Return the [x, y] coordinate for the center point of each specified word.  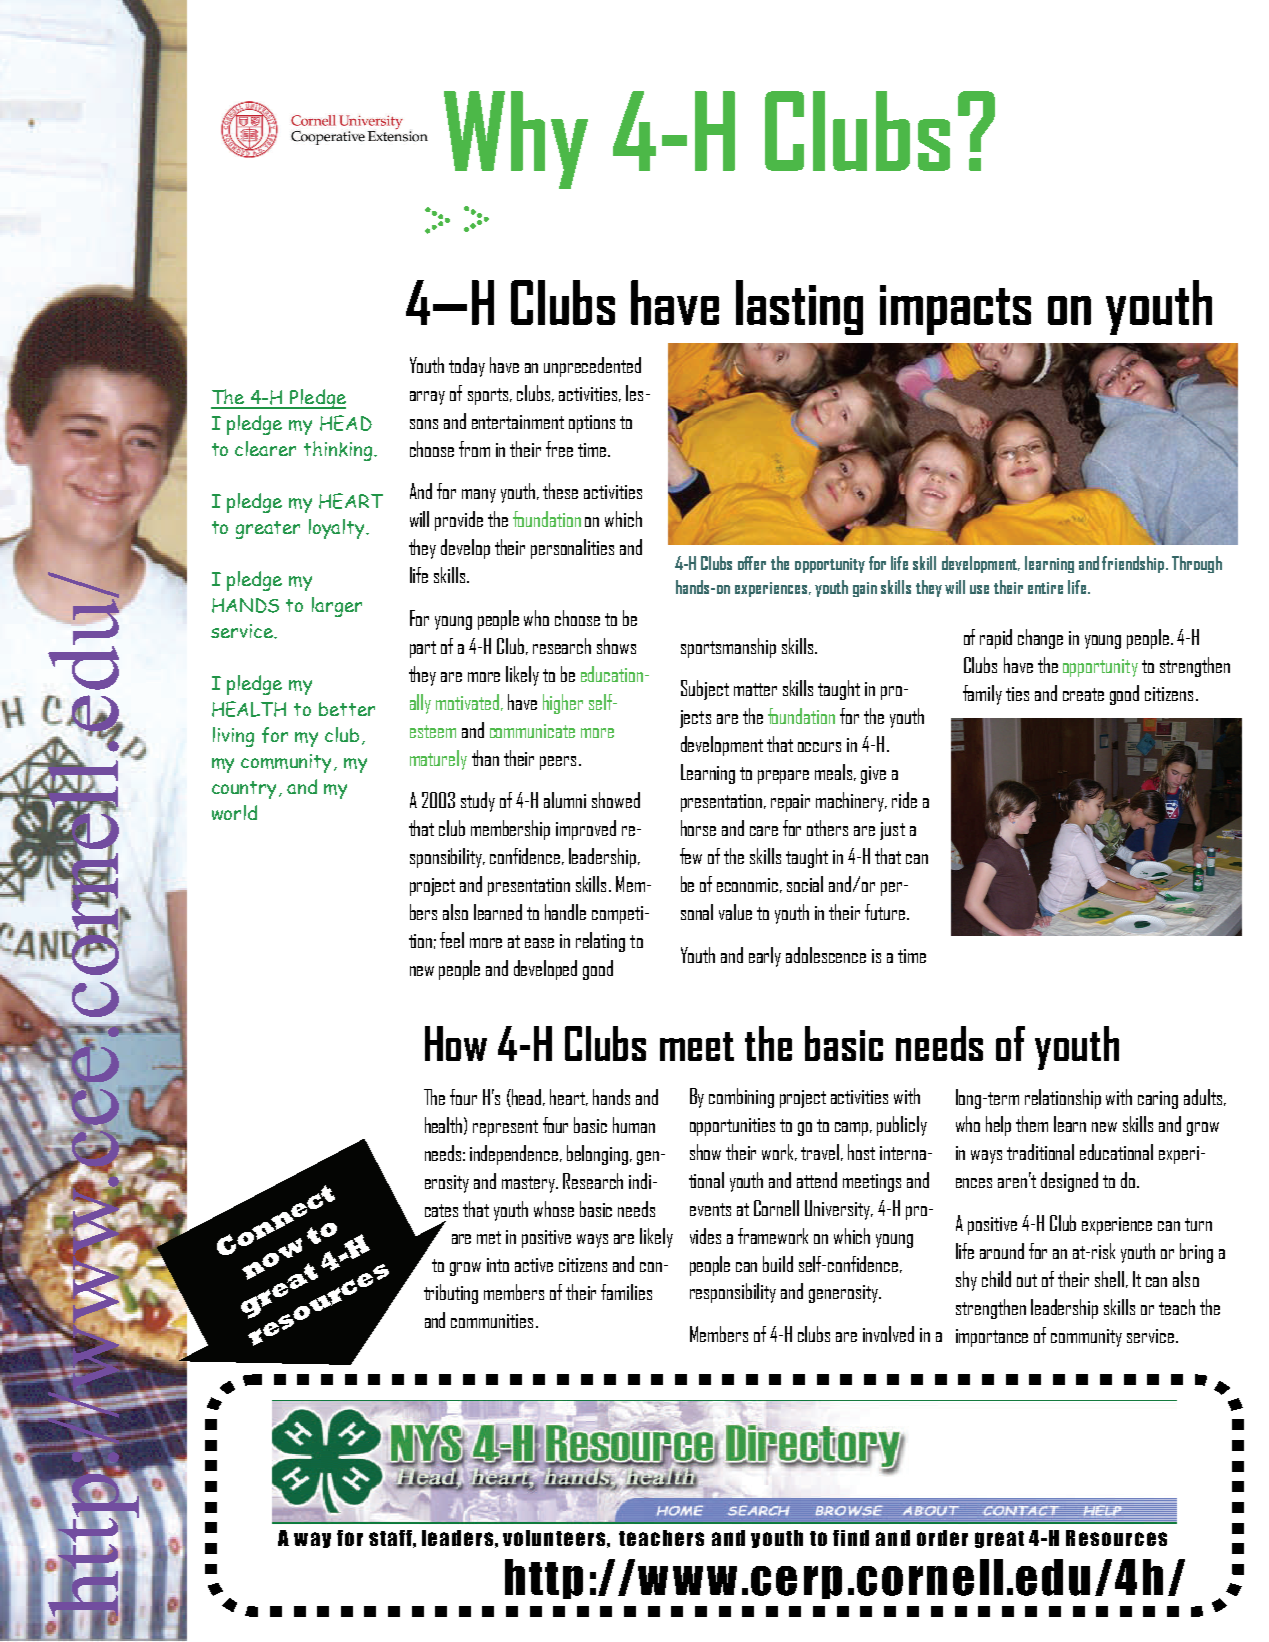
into [498, 1265]
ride [904, 800]
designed [1069, 1182]
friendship [1134, 564]
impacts [955, 310]
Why [516, 140]
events [710, 1209]
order [942, 1538]
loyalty [338, 529]
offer [752, 563]
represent [505, 1128]
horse [698, 828]
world [234, 812]
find [851, 1538]
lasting [799, 307]
